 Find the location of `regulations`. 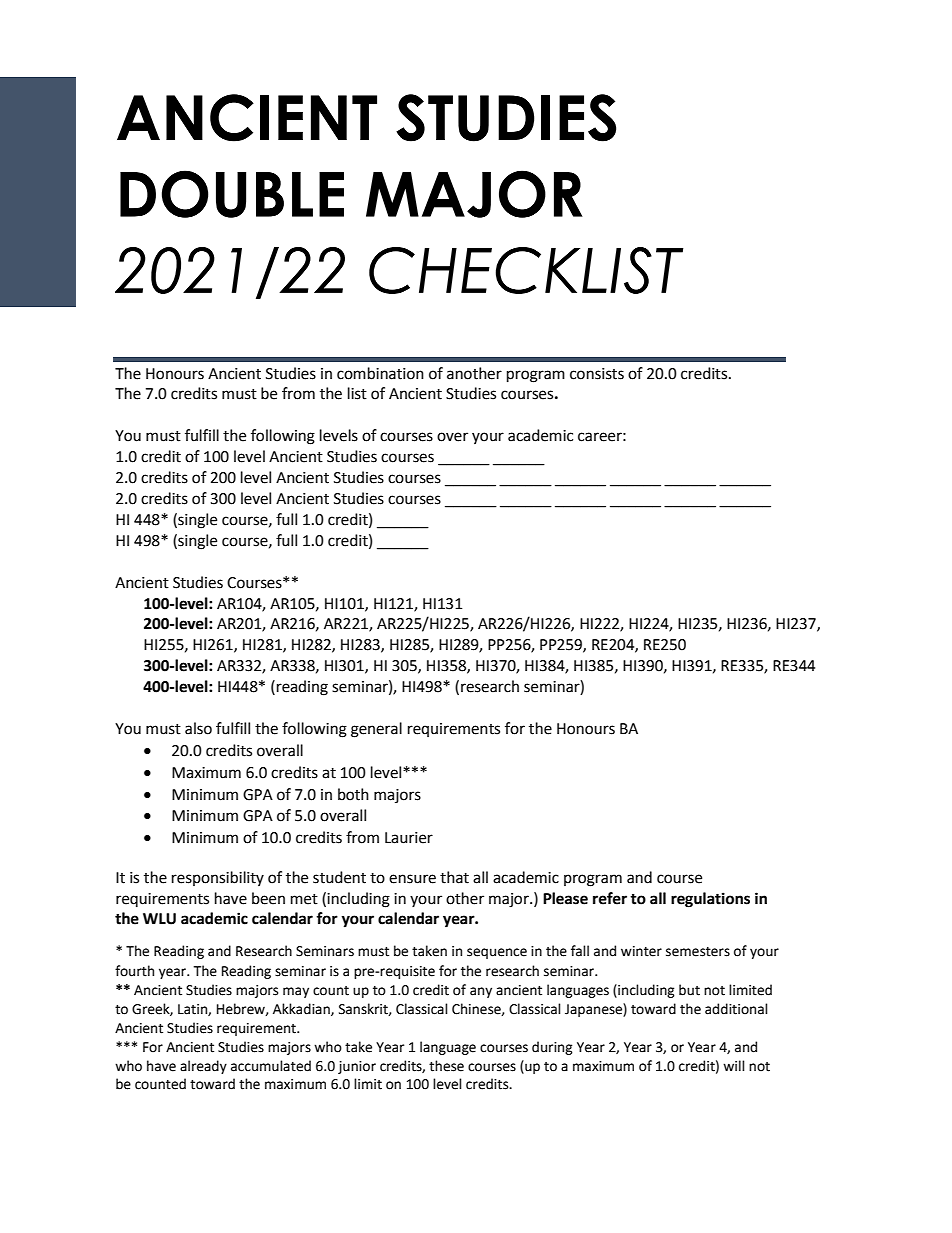

regulations is located at coordinates (710, 900).
